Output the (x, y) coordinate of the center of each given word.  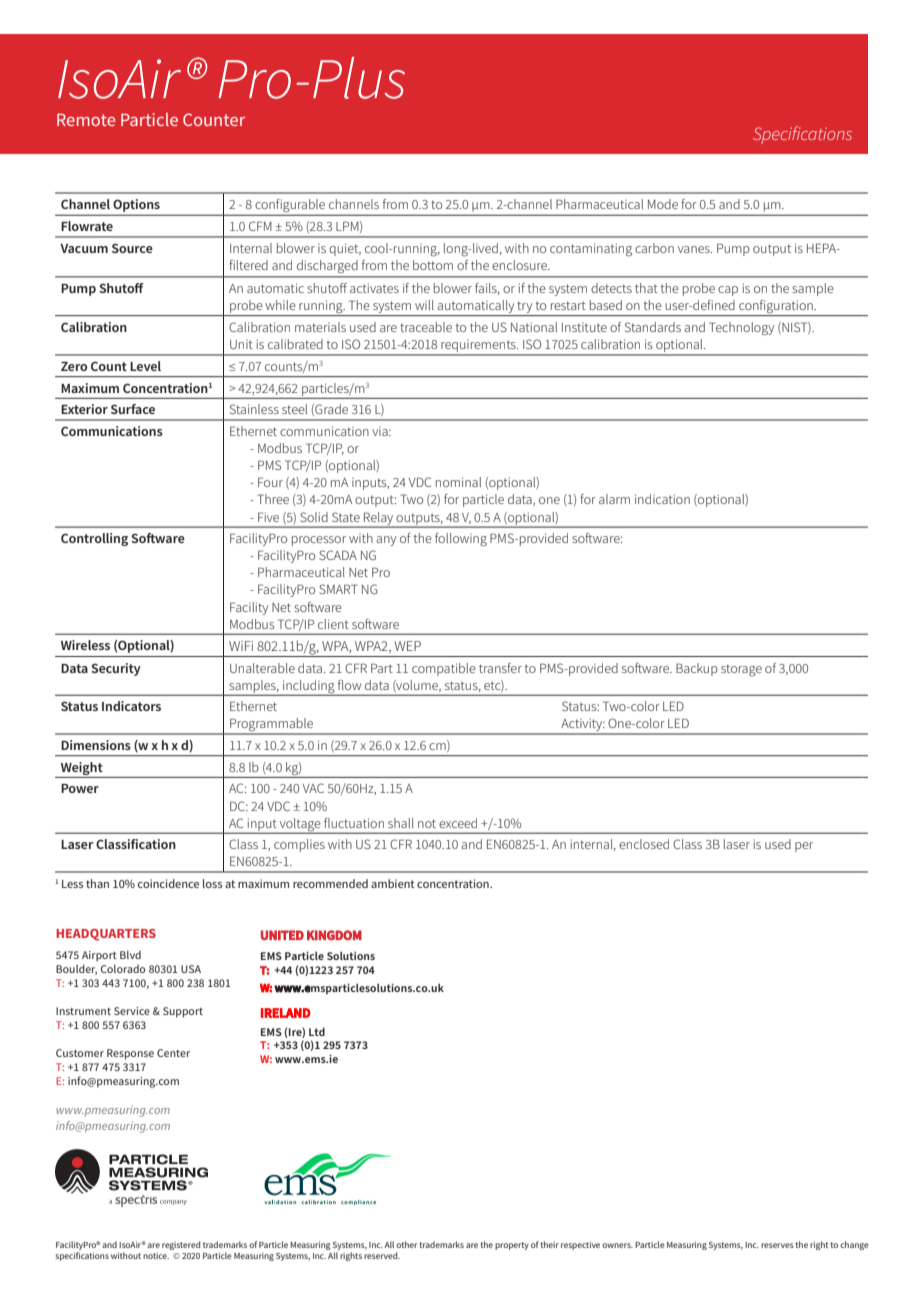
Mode (663, 204)
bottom (433, 265)
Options (136, 205)
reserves (777, 1245)
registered (181, 1245)
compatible (444, 669)
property (512, 1246)
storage (741, 670)
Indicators (131, 706)
